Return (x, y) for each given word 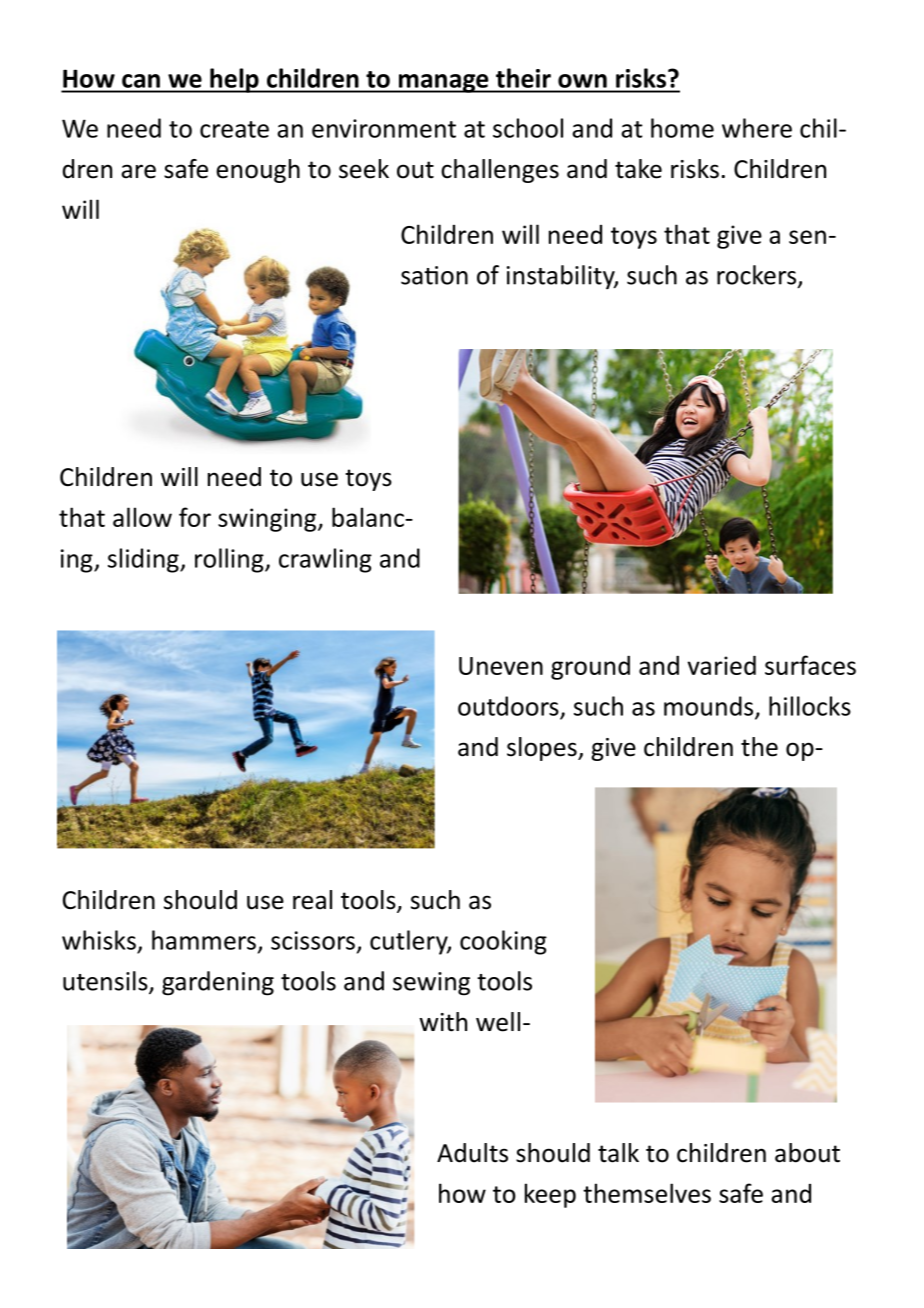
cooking (503, 942)
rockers (756, 275)
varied (722, 665)
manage (443, 83)
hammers (204, 940)
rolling (230, 560)
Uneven (501, 666)
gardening (218, 983)
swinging (268, 520)
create (234, 129)
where (757, 128)
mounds (710, 707)
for (195, 517)
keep (550, 1195)
